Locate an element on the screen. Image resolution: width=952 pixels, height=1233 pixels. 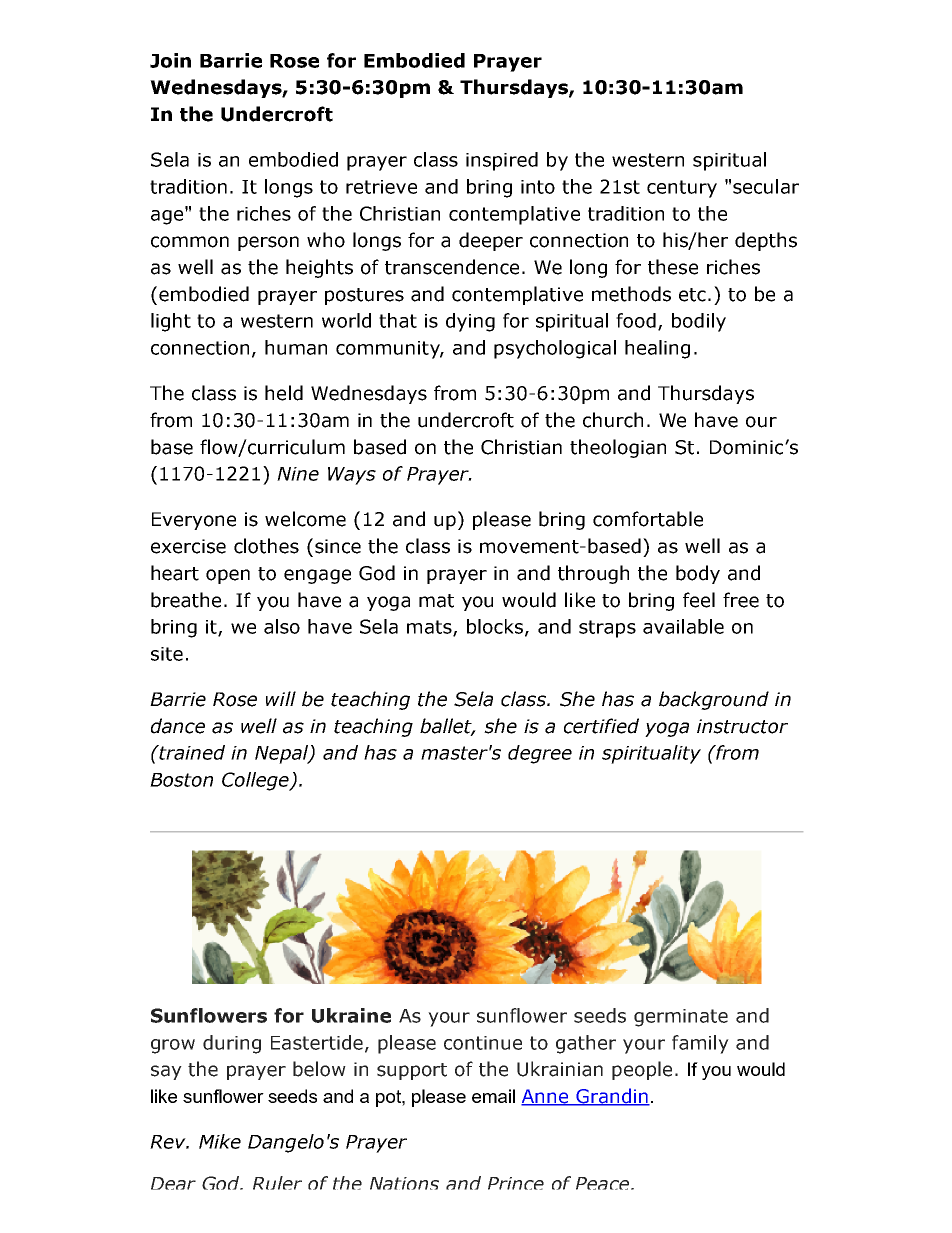
century is located at coordinates (682, 189).
